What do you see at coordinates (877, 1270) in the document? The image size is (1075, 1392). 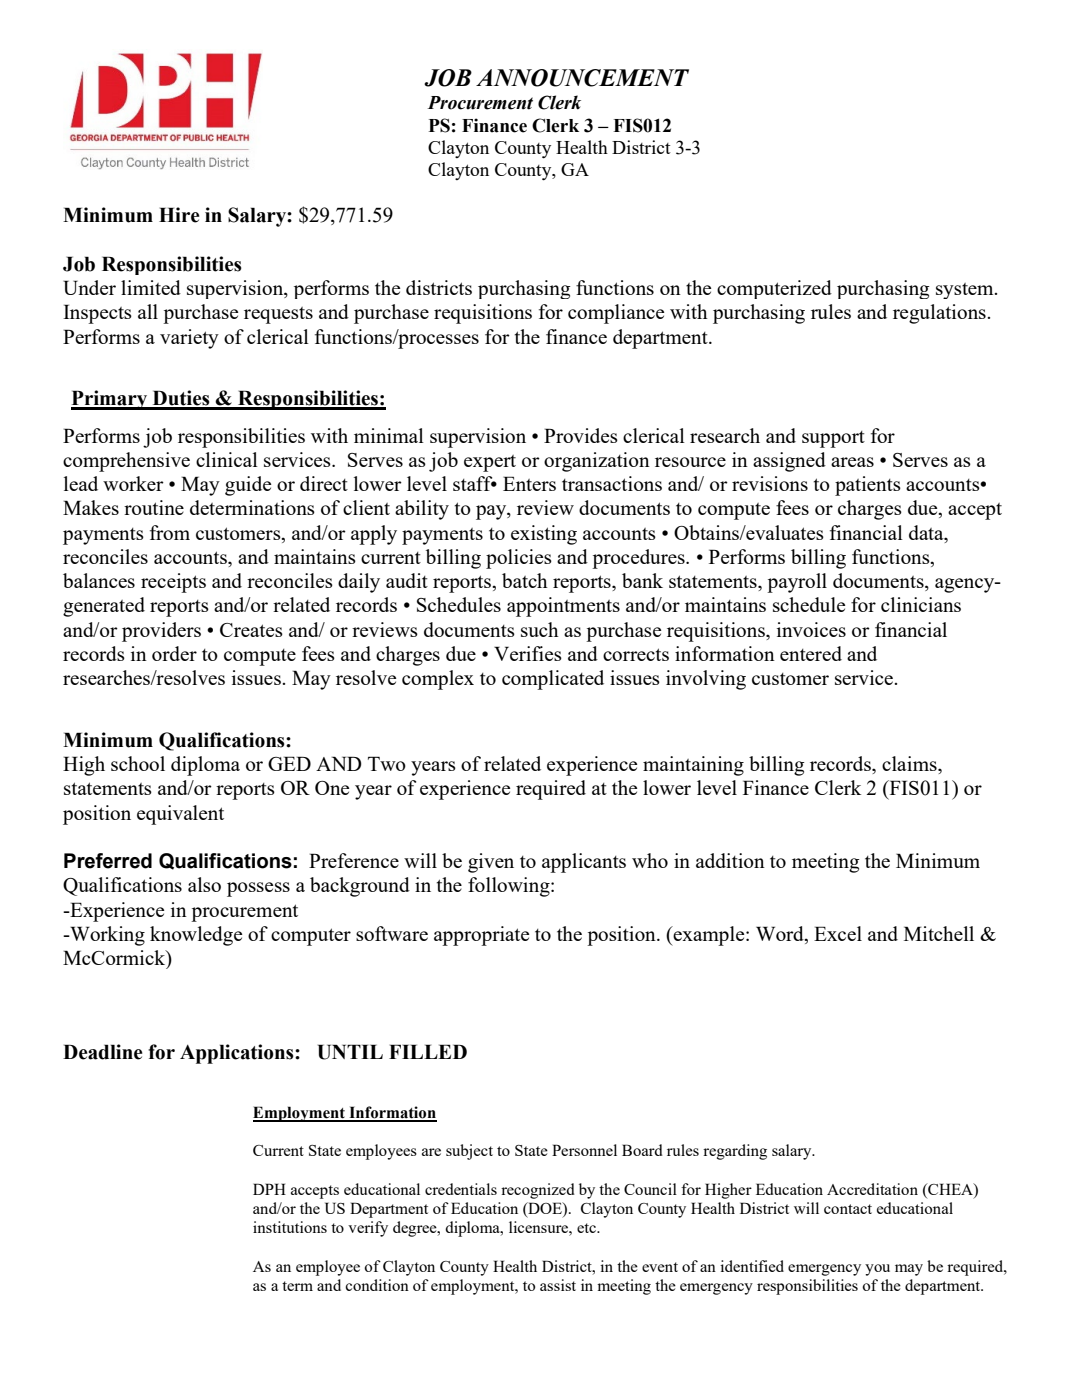 I see `you` at bounding box center [877, 1270].
